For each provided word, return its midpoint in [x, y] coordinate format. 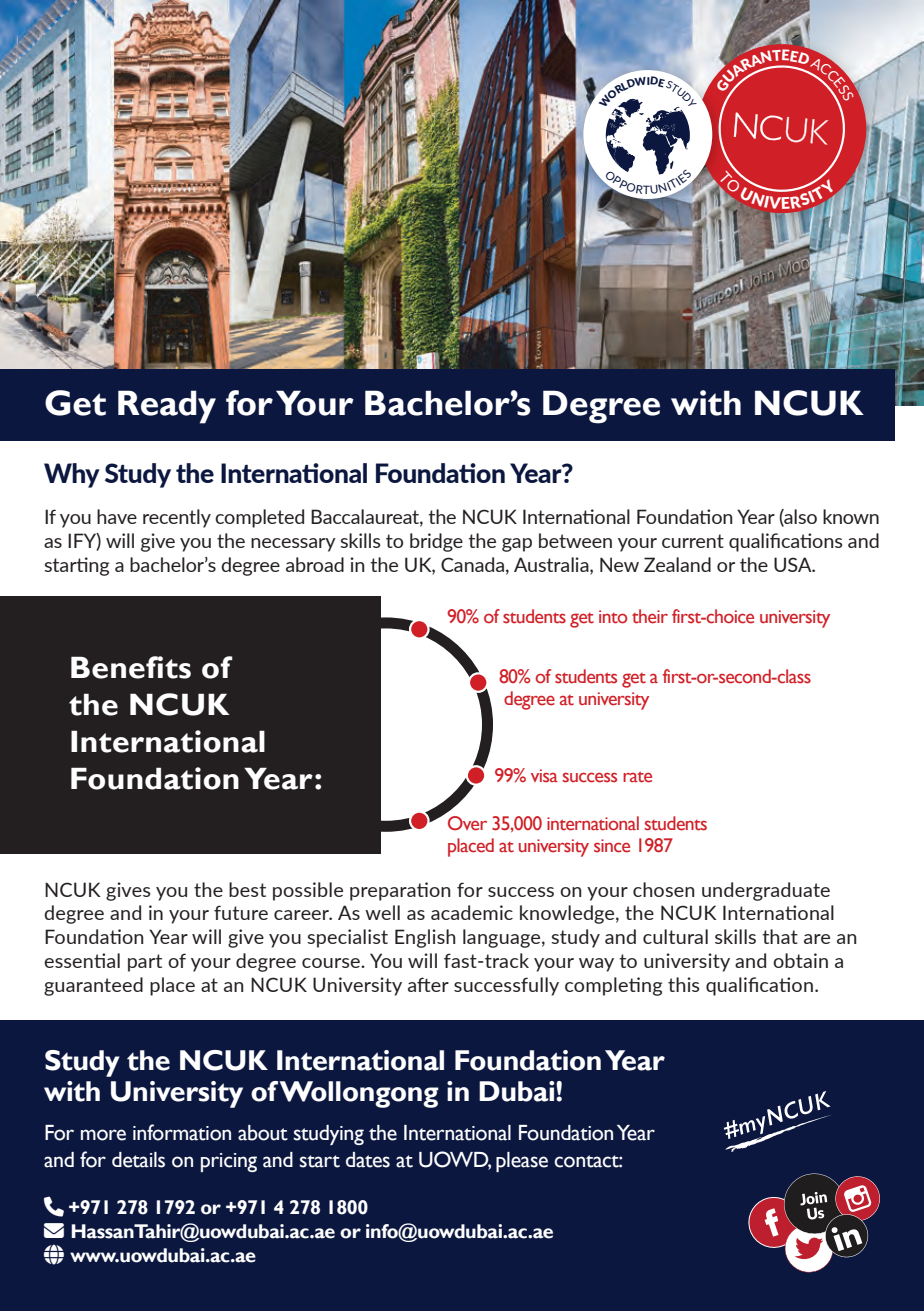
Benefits [131, 667]
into [613, 617]
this [683, 984]
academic [472, 912]
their [650, 616]
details [138, 1160]
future [241, 912]
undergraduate [766, 891]
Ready [167, 407]
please [522, 1162]
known [851, 516]
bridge [436, 542]
